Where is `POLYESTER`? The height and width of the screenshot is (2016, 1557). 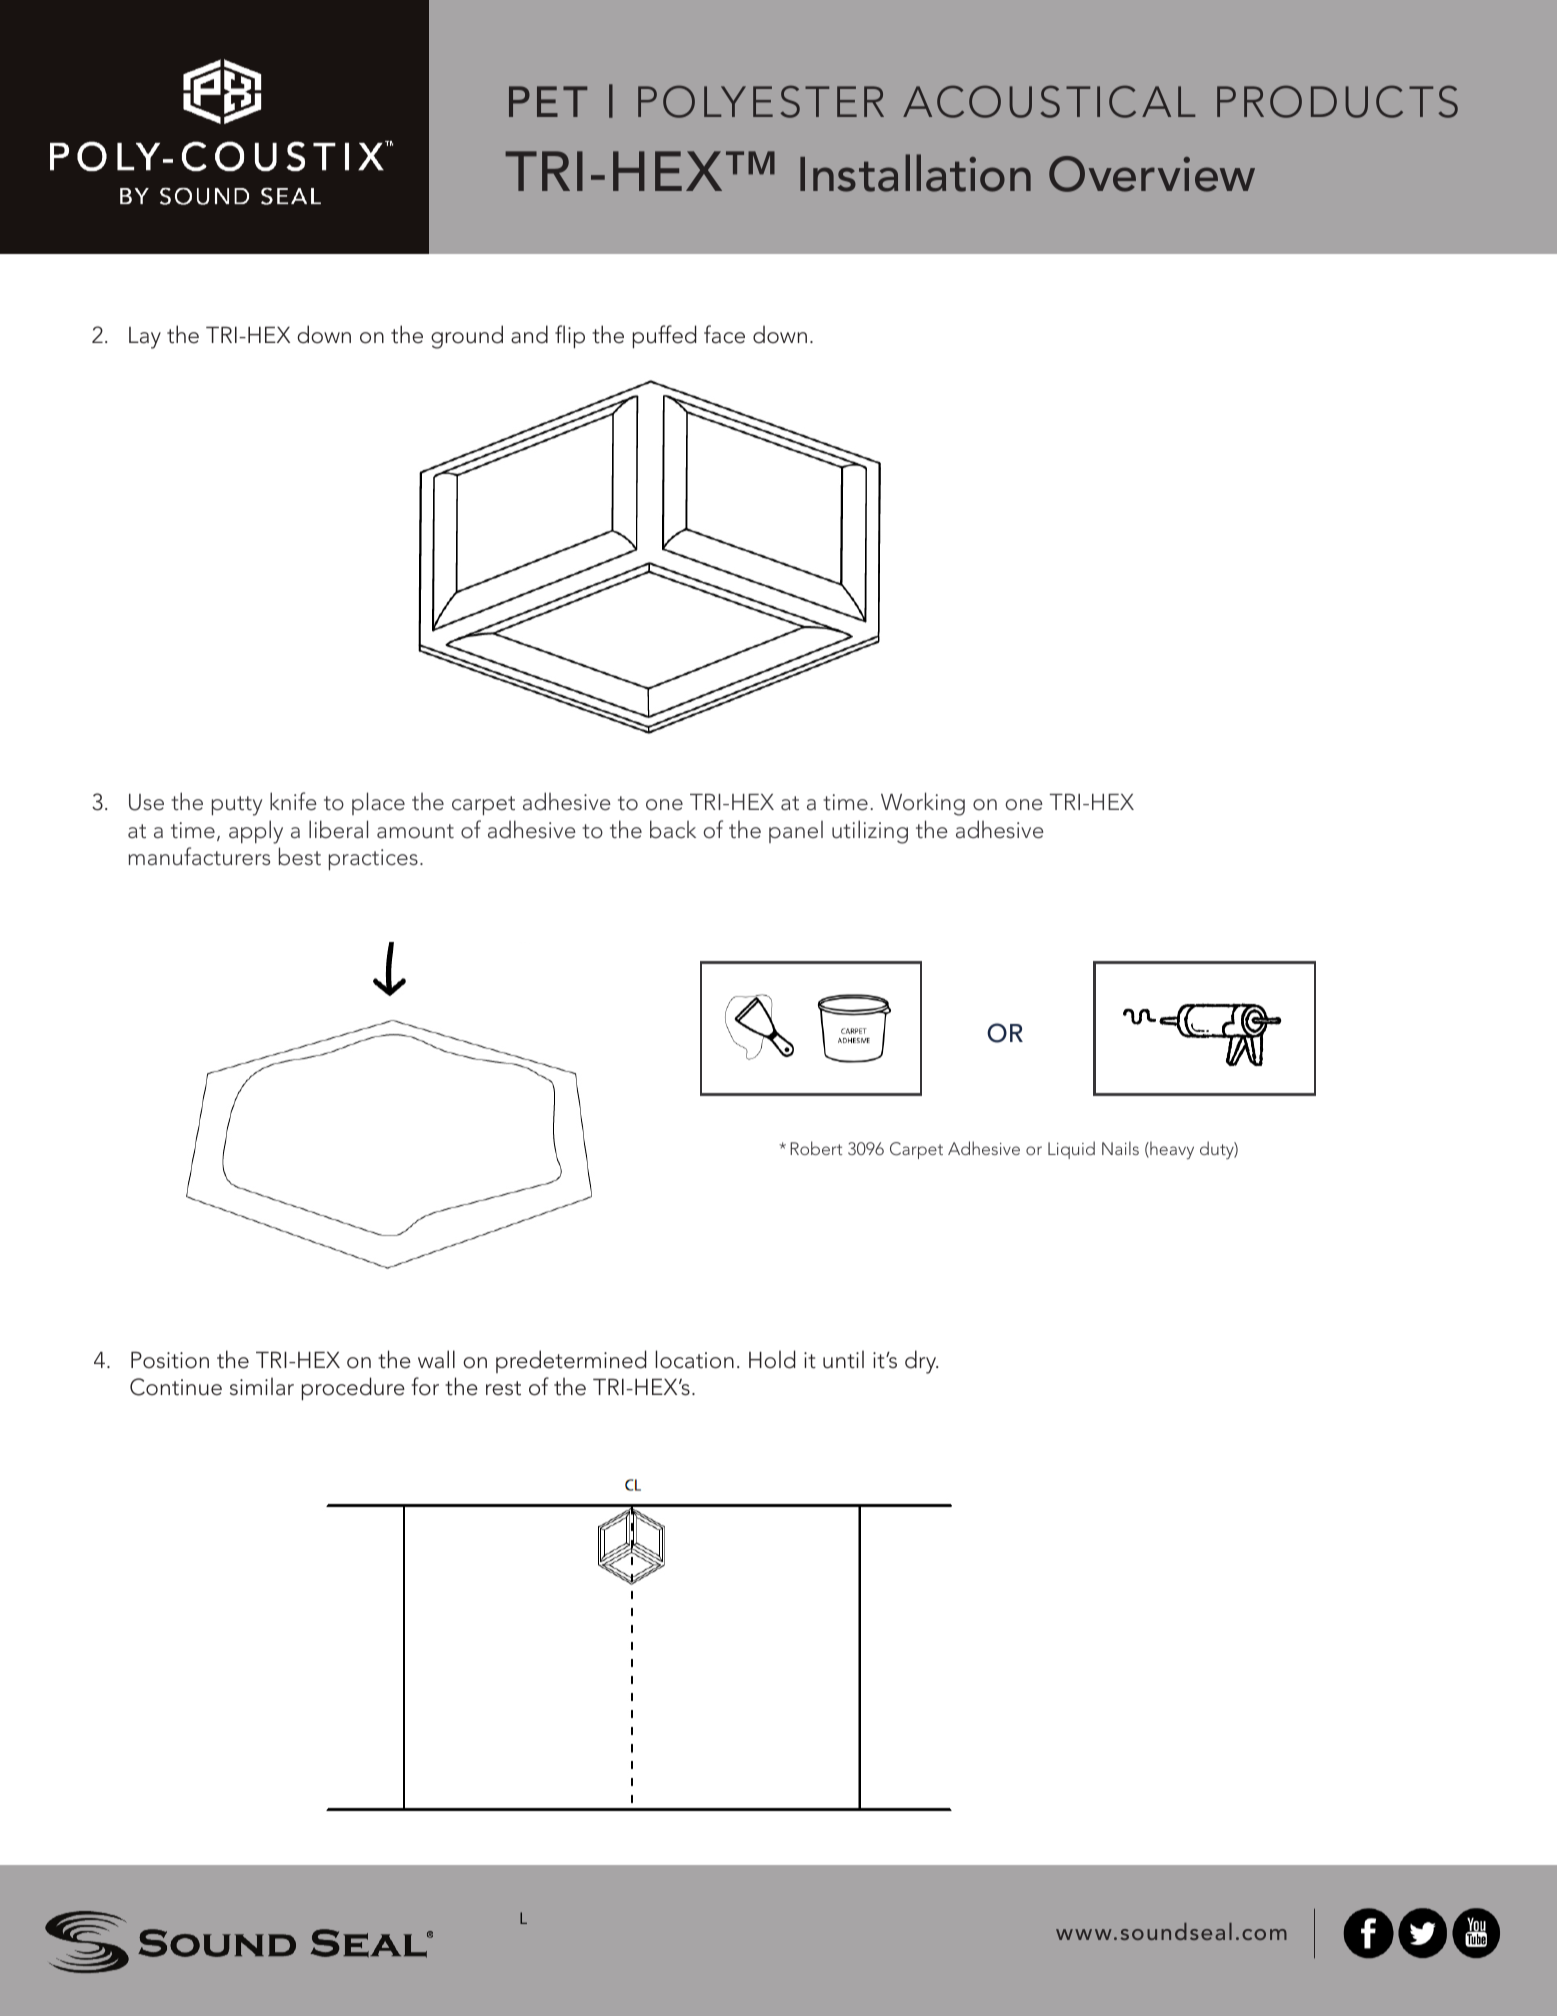
POLYESTER is located at coordinates (761, 101).
